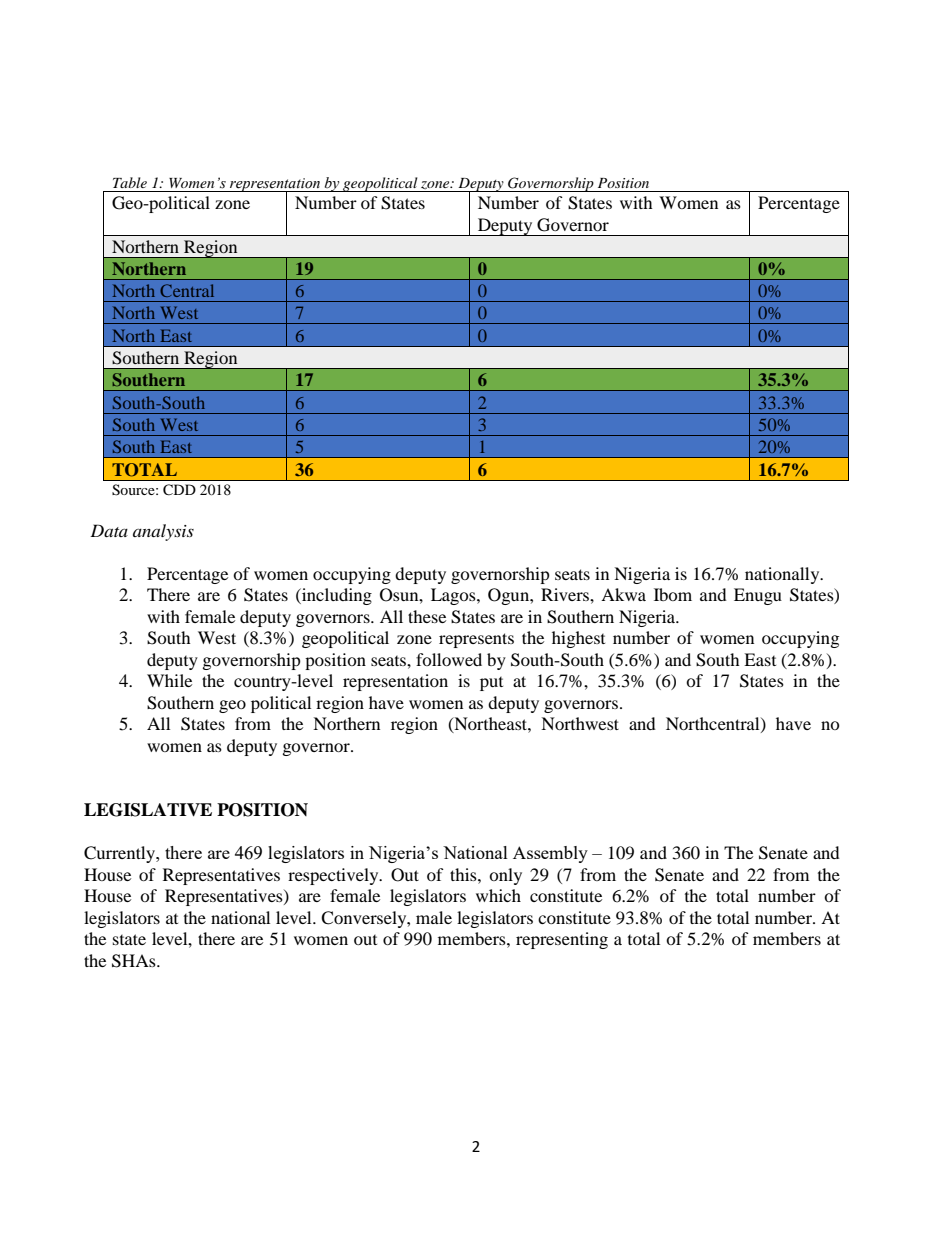 The height and width of the document is (1233, 952). What do you see at coordinates (109, 530) in the document?
I see `Data` at bounding box center [109, 530].
